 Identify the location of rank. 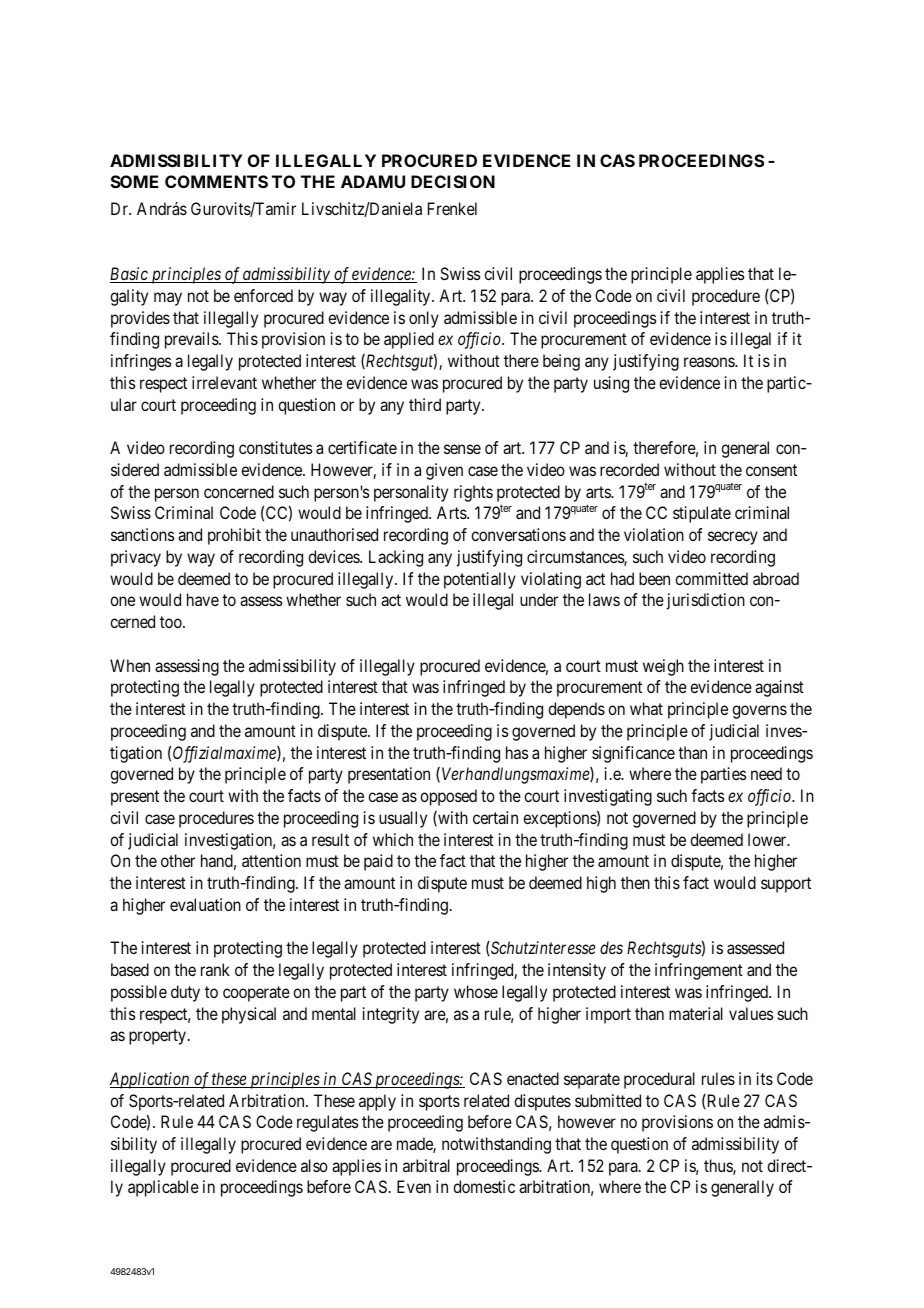
(215, 969).
